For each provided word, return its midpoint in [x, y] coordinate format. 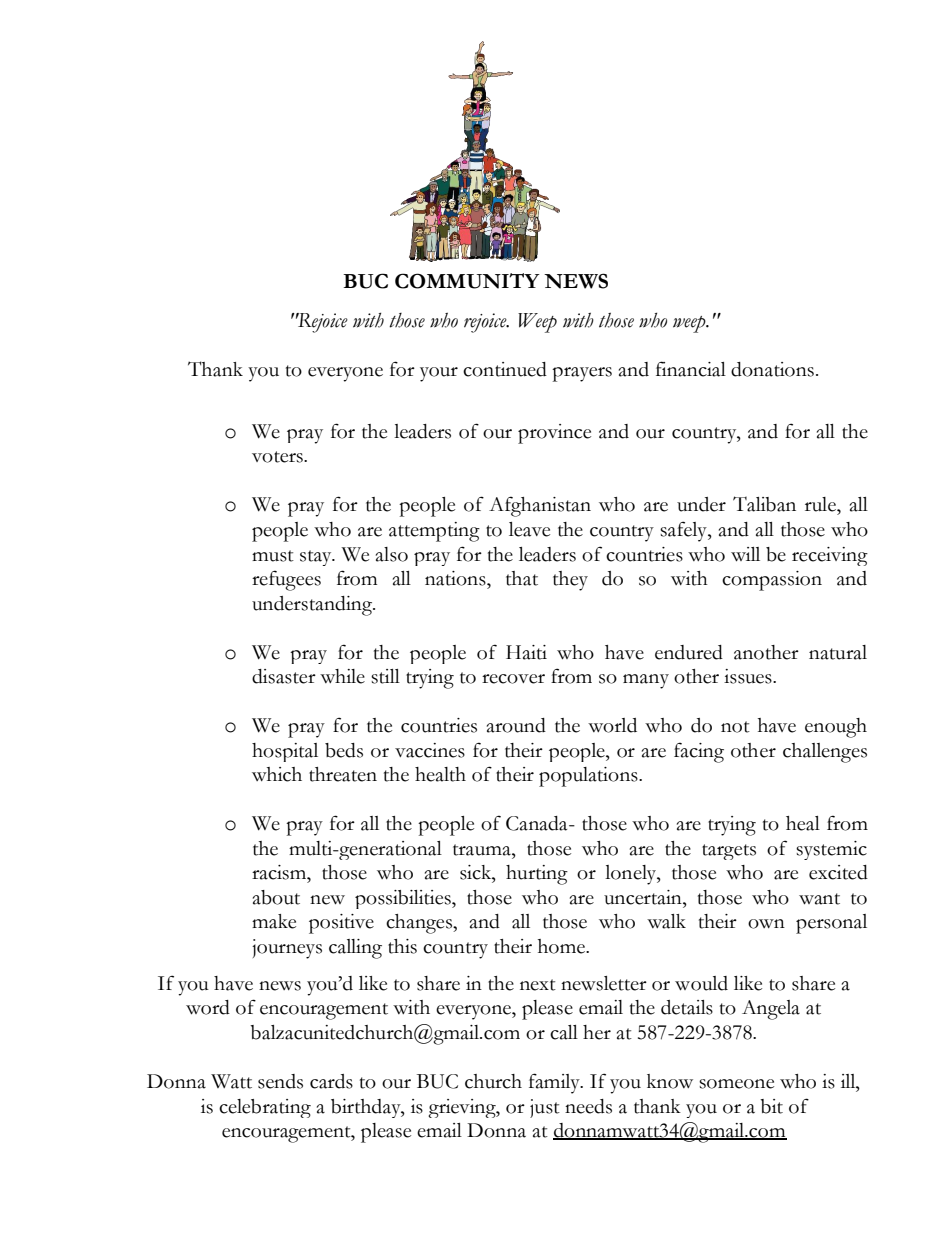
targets [729, 852]
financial [691, 369]
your [439, 374]
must [273, 556]
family [555, 1083]
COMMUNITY [467, 281]
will [745, 554]
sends [280, 1081]
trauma [483, 850]
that [522, 578]
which [277, 774]
